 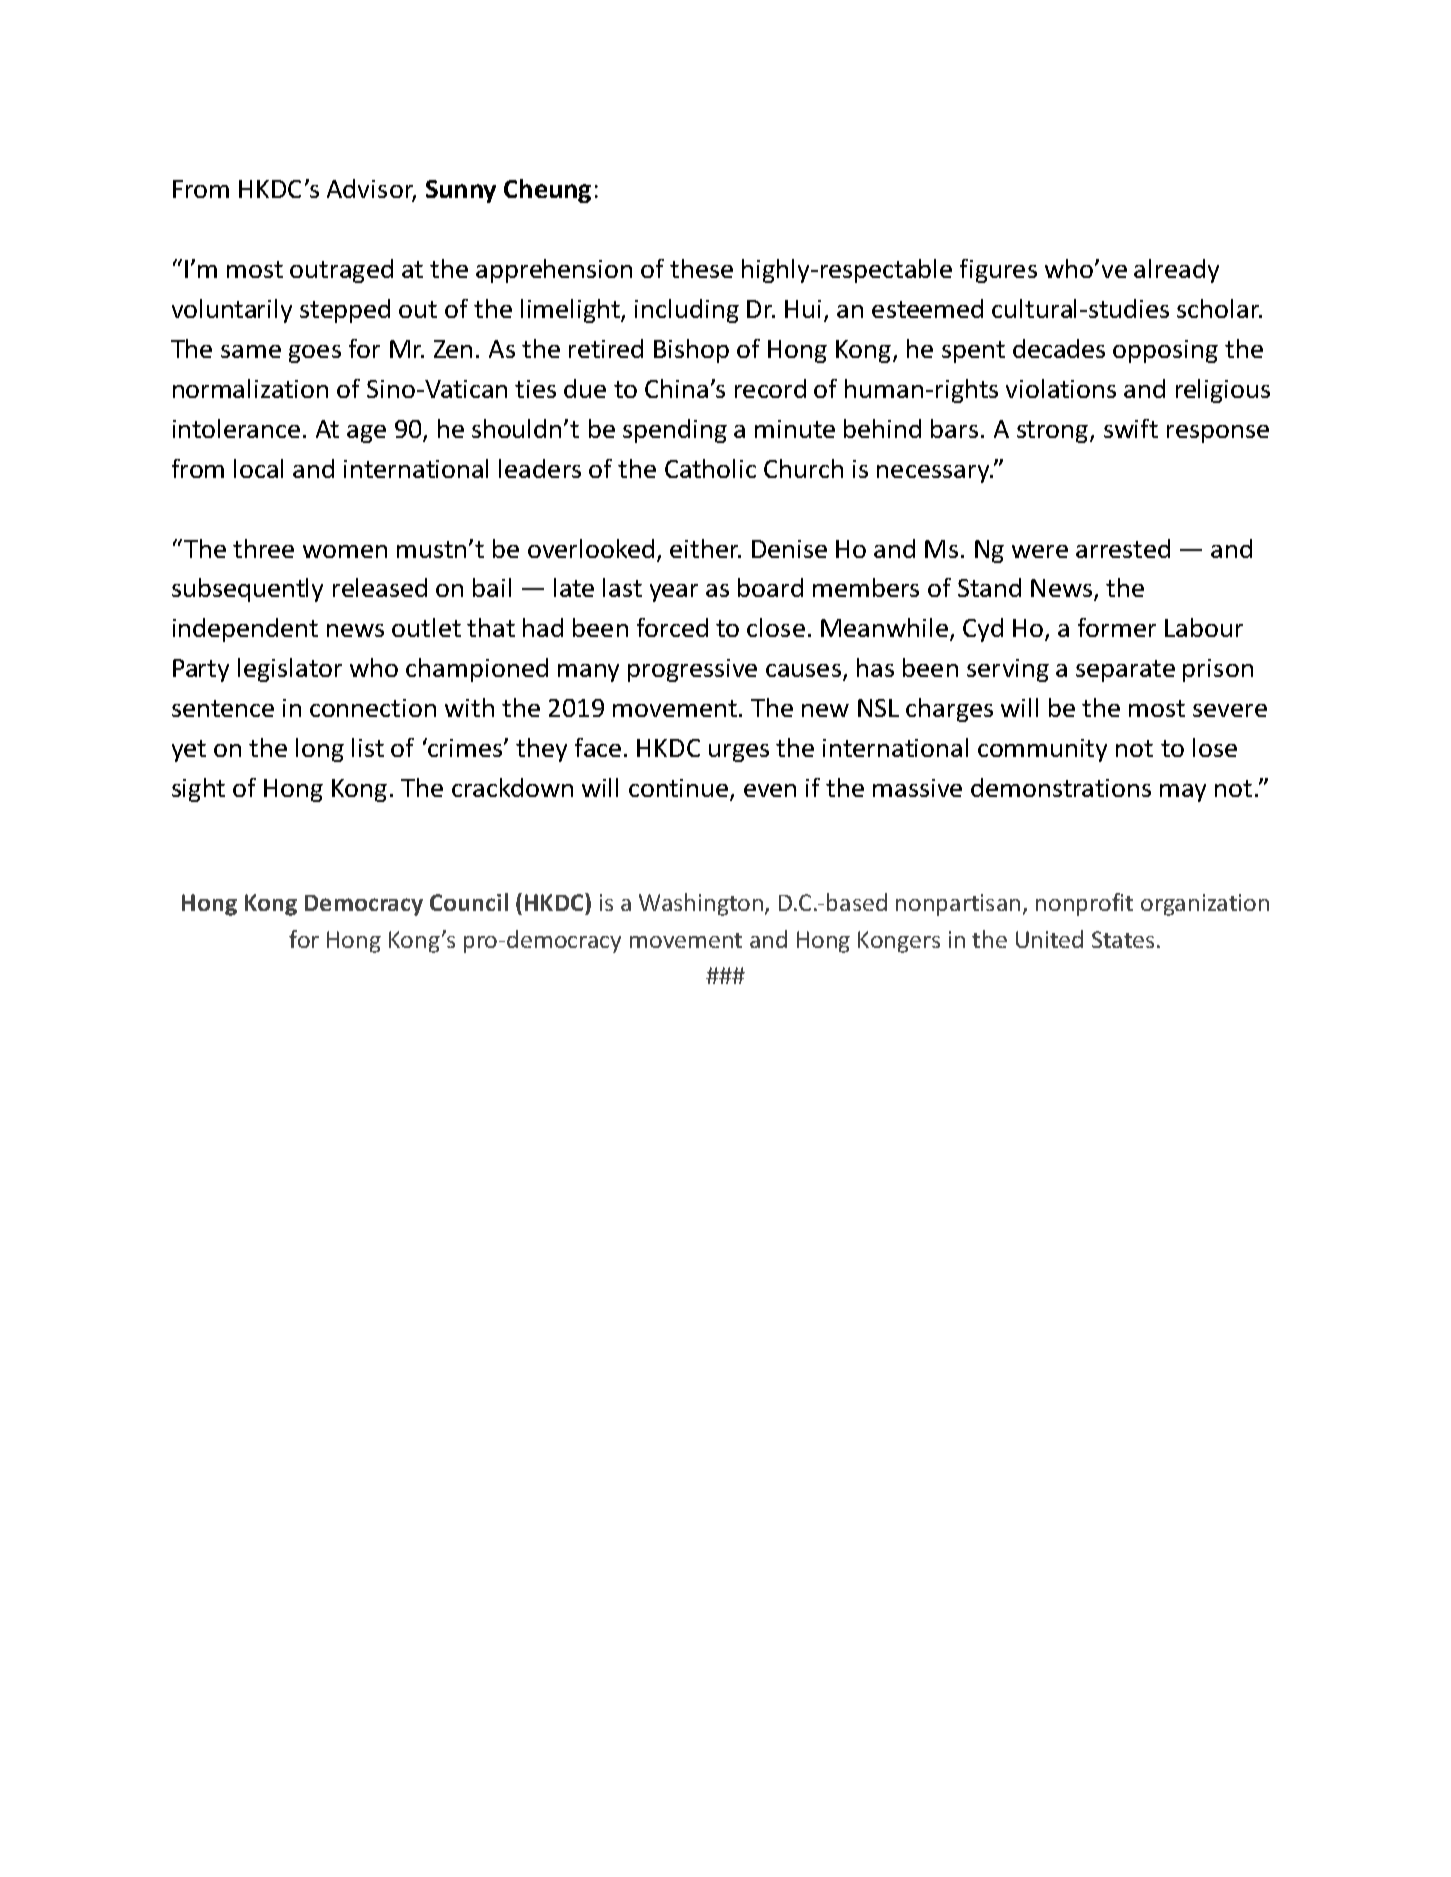 What do you see at coordinates (701, 268) in the screenshot?
I see `these` at bounding box center [701, 268].
